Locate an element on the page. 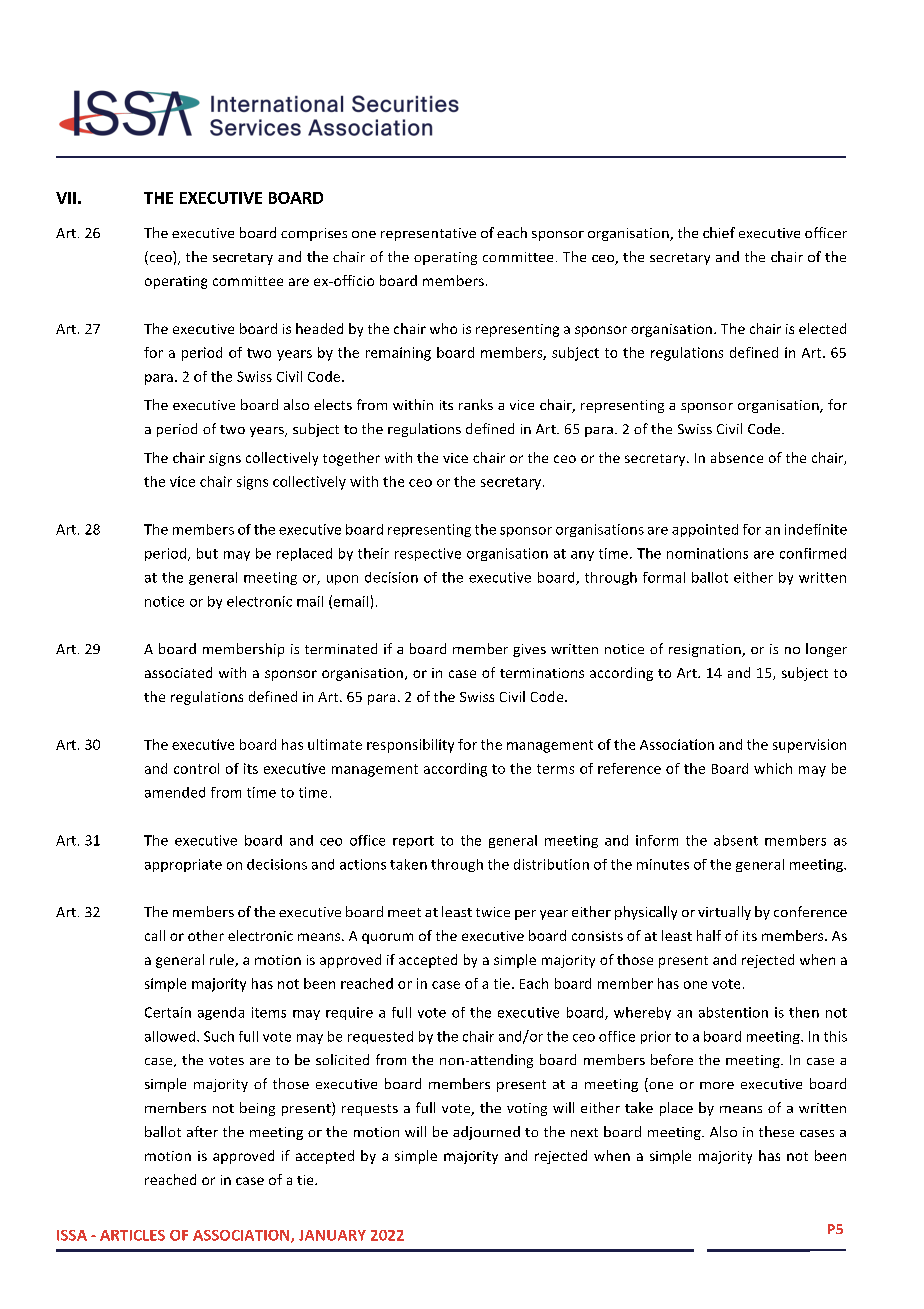 The width and height of the page is (924, 1309). which is located at coordinates (773, 768).
